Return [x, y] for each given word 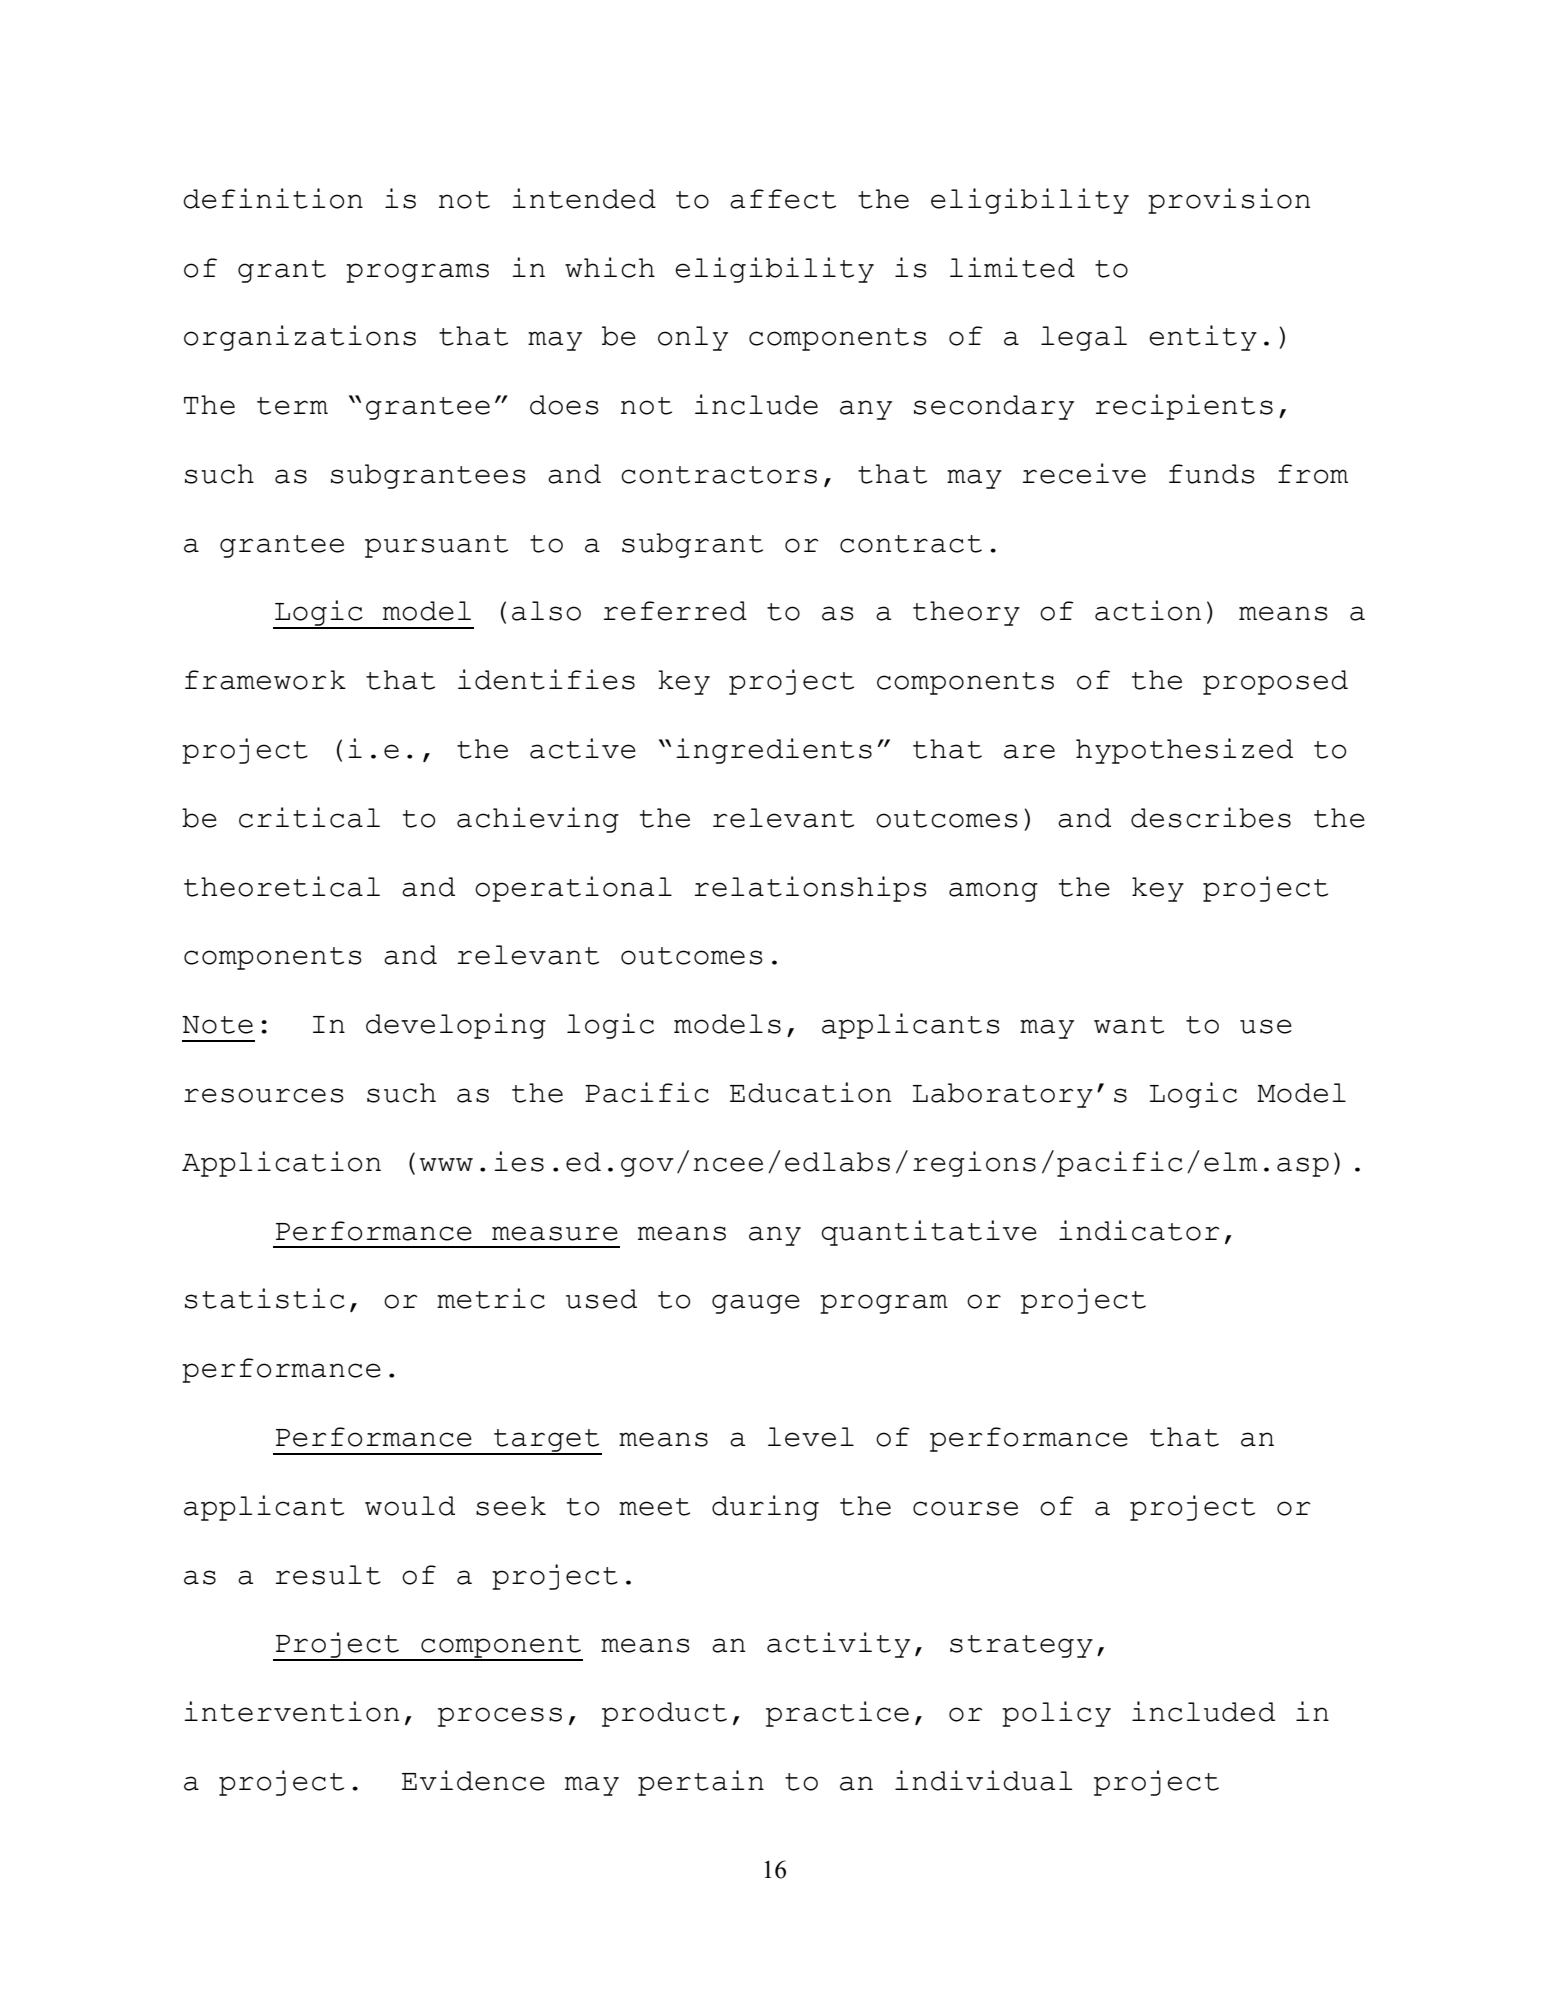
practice [837, 1714]
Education [810, 1092]
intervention [291, 1711]
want [1129, 1025]
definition [273, 198]
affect [783, 199]
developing [456, 1026]
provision [1229, 201]
